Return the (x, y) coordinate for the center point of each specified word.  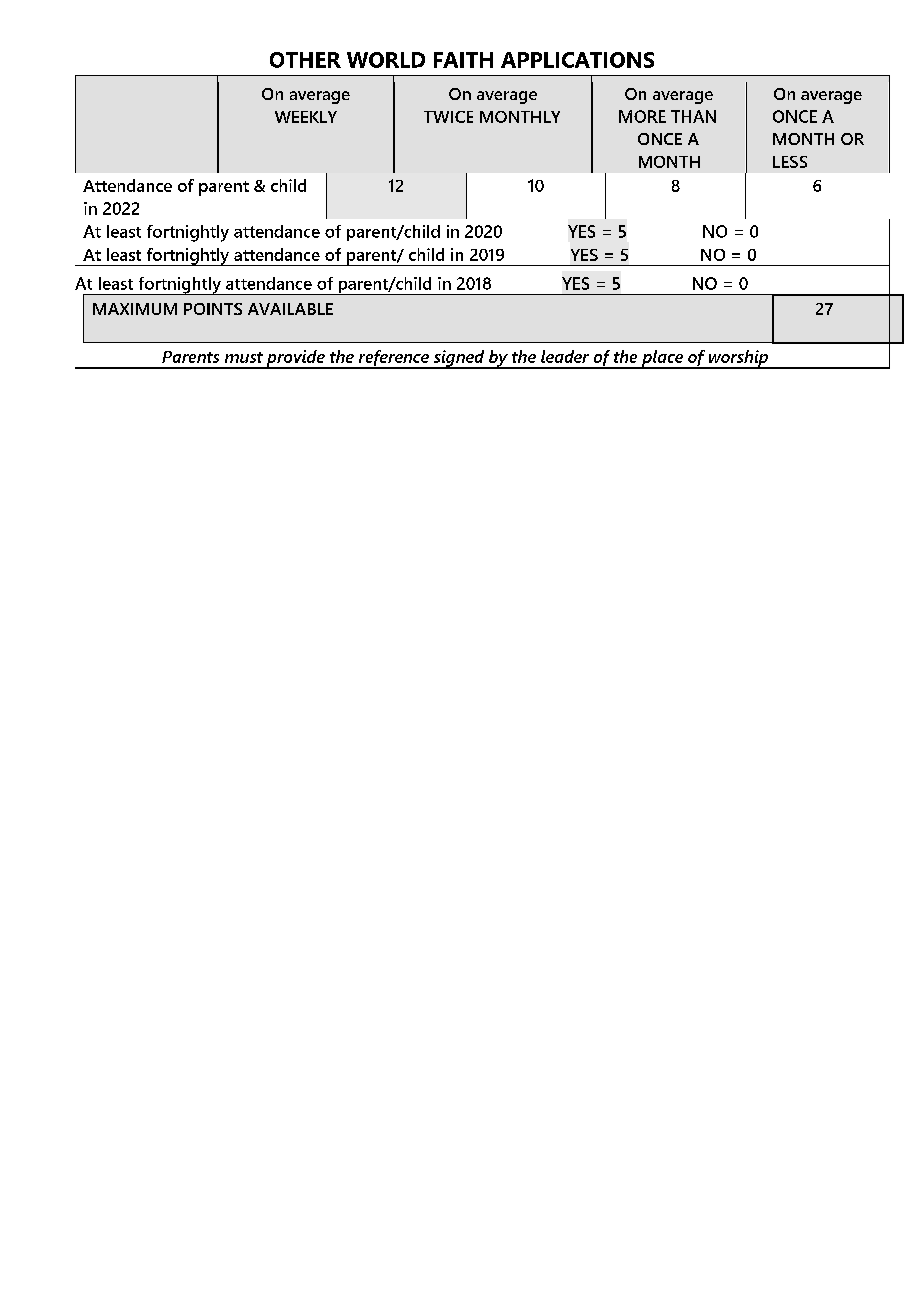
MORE (642, 116)
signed (459, 359)
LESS (790, 162)
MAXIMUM (135, 309)
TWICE (448, 117)
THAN (693, 116)
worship (738, 359)
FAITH (463, 60)
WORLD (386, 60)
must (244, 357)
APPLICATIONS (577, 60)
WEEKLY (306, 117)
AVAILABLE (290, 309)
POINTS (213, 309)
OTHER (305, 60)
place (662, 359)
